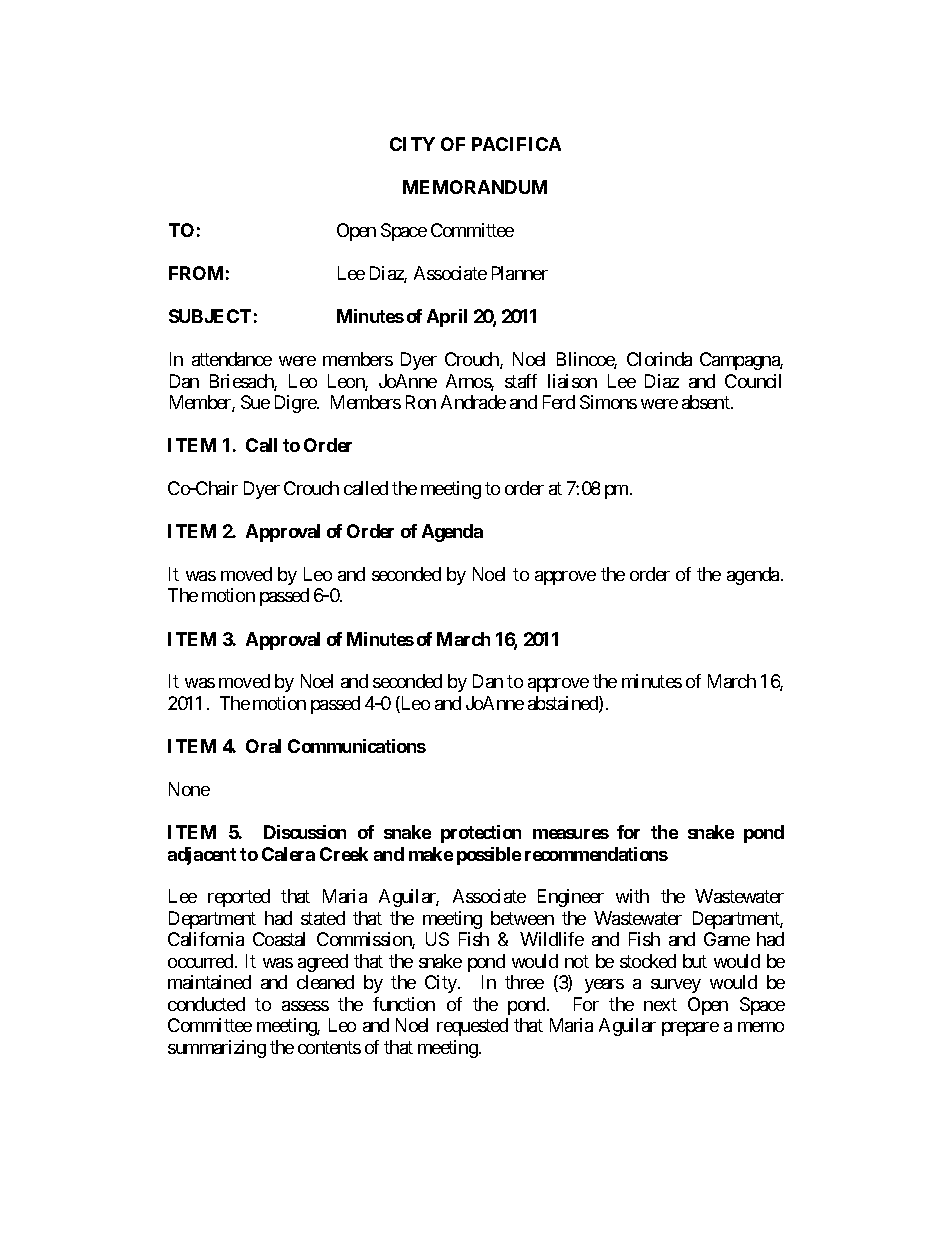 This screenshot has width=952, height=1233. I want to click on Oral, so click(263, 746).
